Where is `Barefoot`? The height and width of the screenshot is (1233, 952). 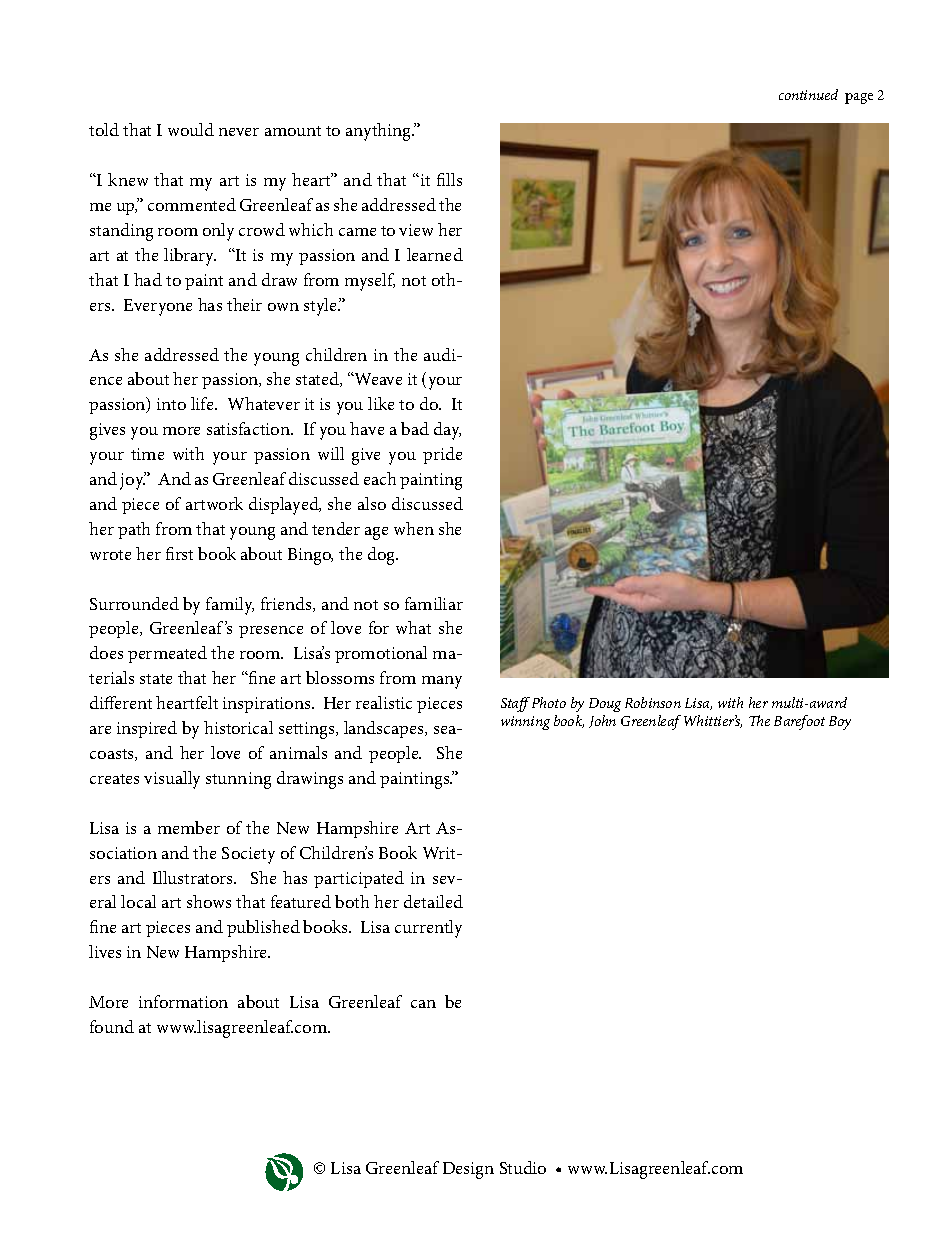 Barefoot is located at coordinates (799, 722).
